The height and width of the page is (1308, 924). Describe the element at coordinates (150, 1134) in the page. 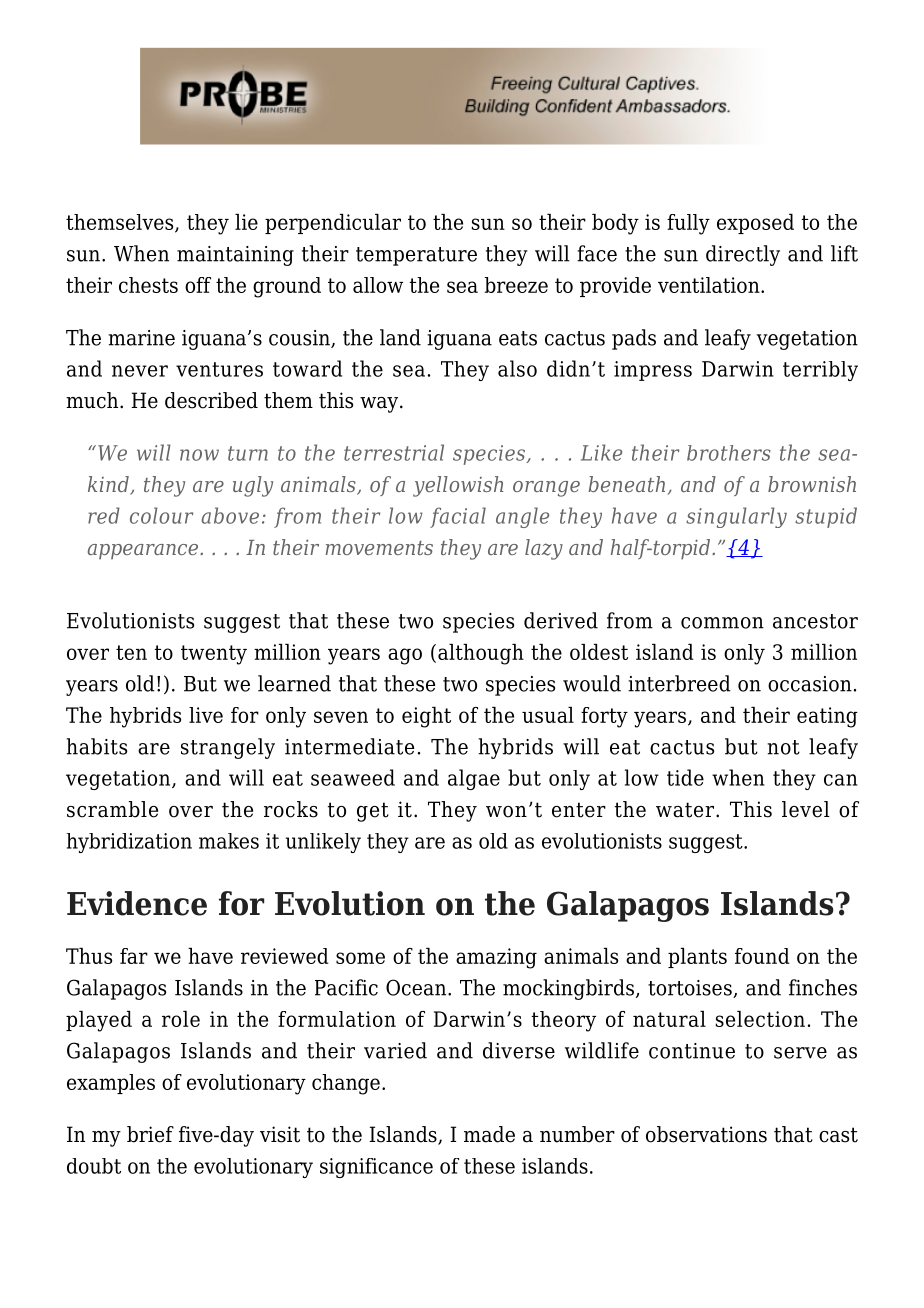

I see `brief` at that location.
